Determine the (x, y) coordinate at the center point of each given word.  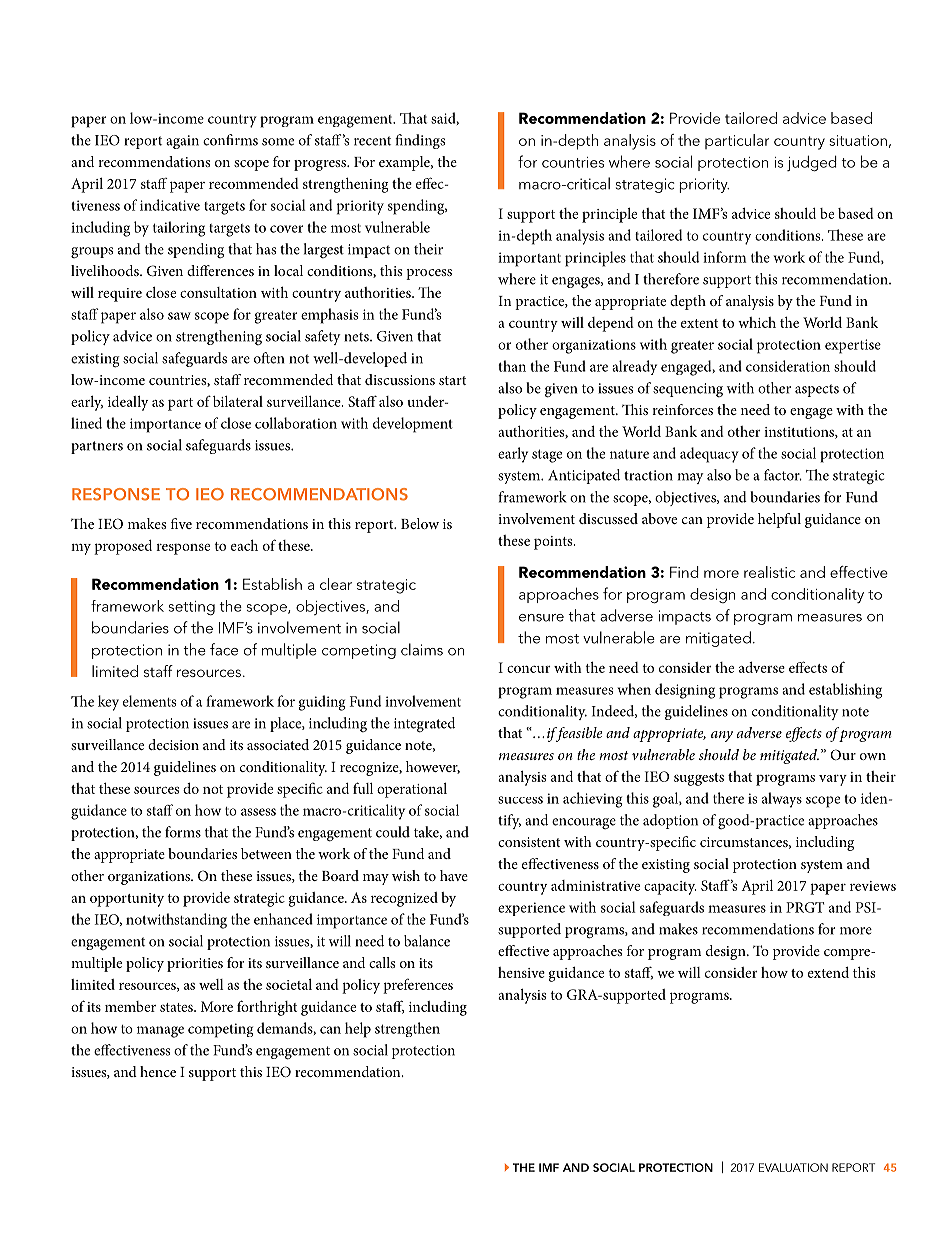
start (452, 380)
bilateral (238, 401)
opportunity (127, 900)
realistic (769, 572)
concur (529, 669)
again (182, 142)
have (454, 875)
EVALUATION (793, 1167)
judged (812, 164)
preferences (418, 986)
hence (158, 1071)
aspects (817, 390)
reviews (873, 886)
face (224, 649)
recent (372, 141)
